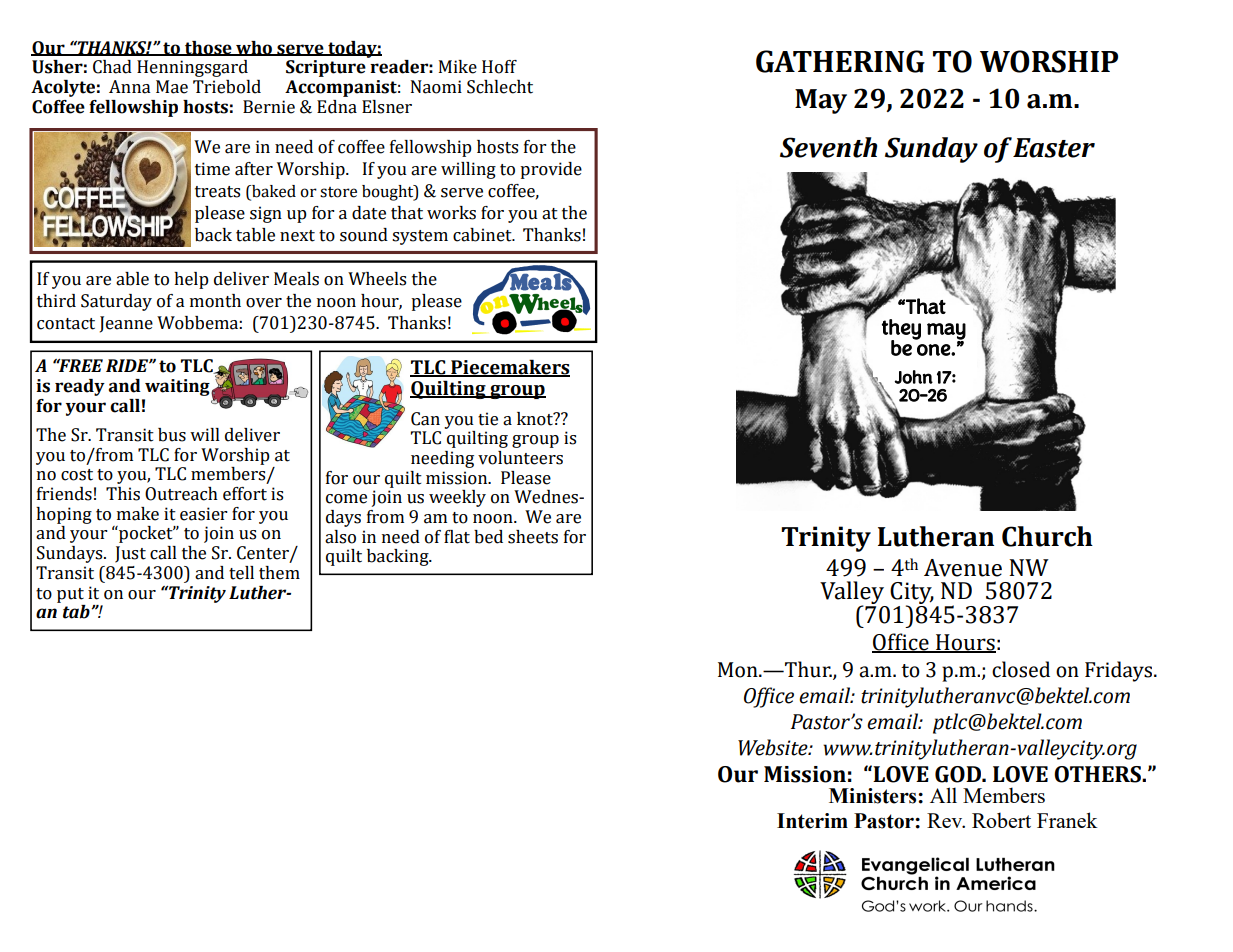 Image resolution: width=1233 pixels, height=952 pixels. Describe the element at coordinates (70, 595) in the image. I see `put` at that location.
